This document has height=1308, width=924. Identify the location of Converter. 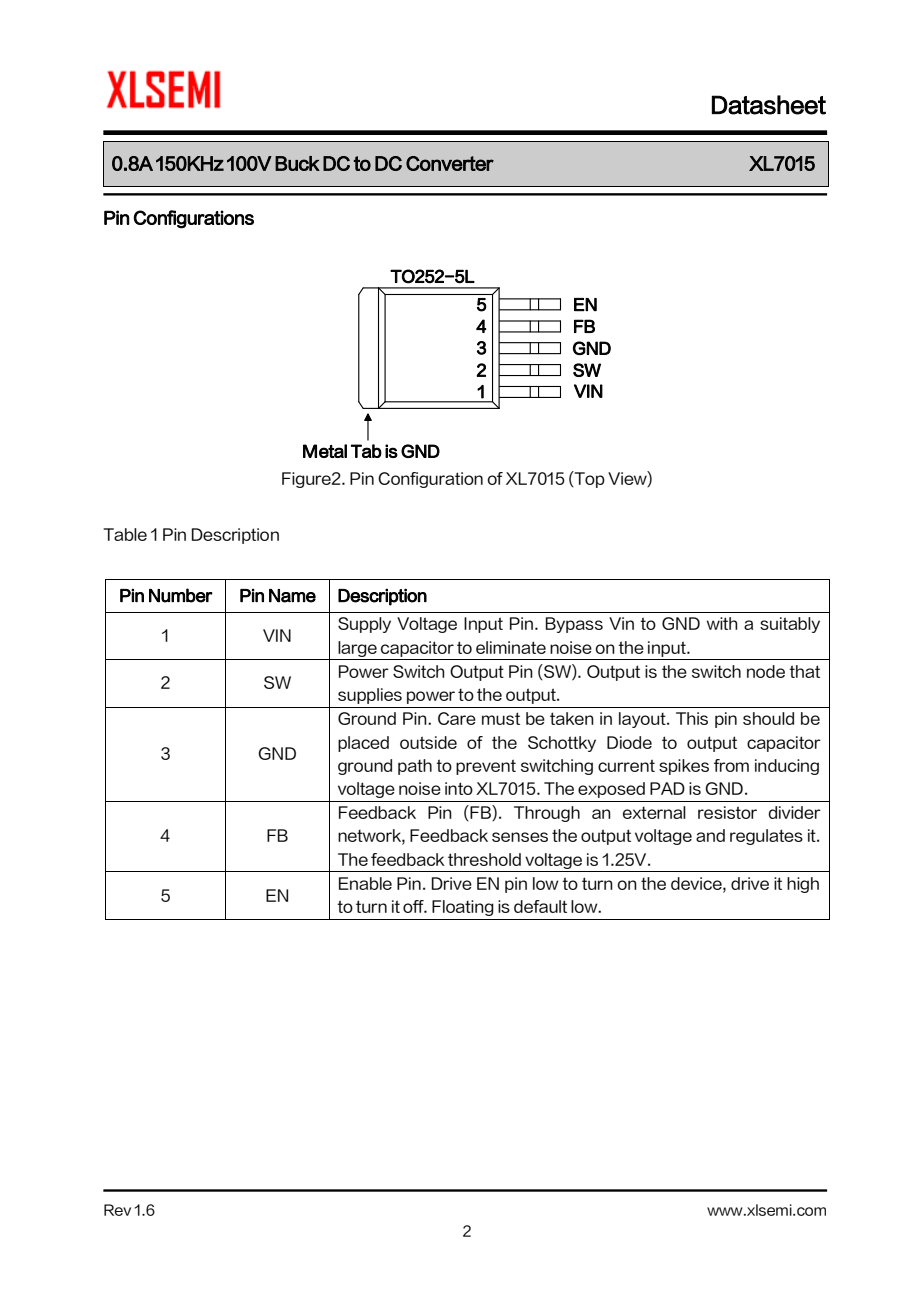
(450, 163).
